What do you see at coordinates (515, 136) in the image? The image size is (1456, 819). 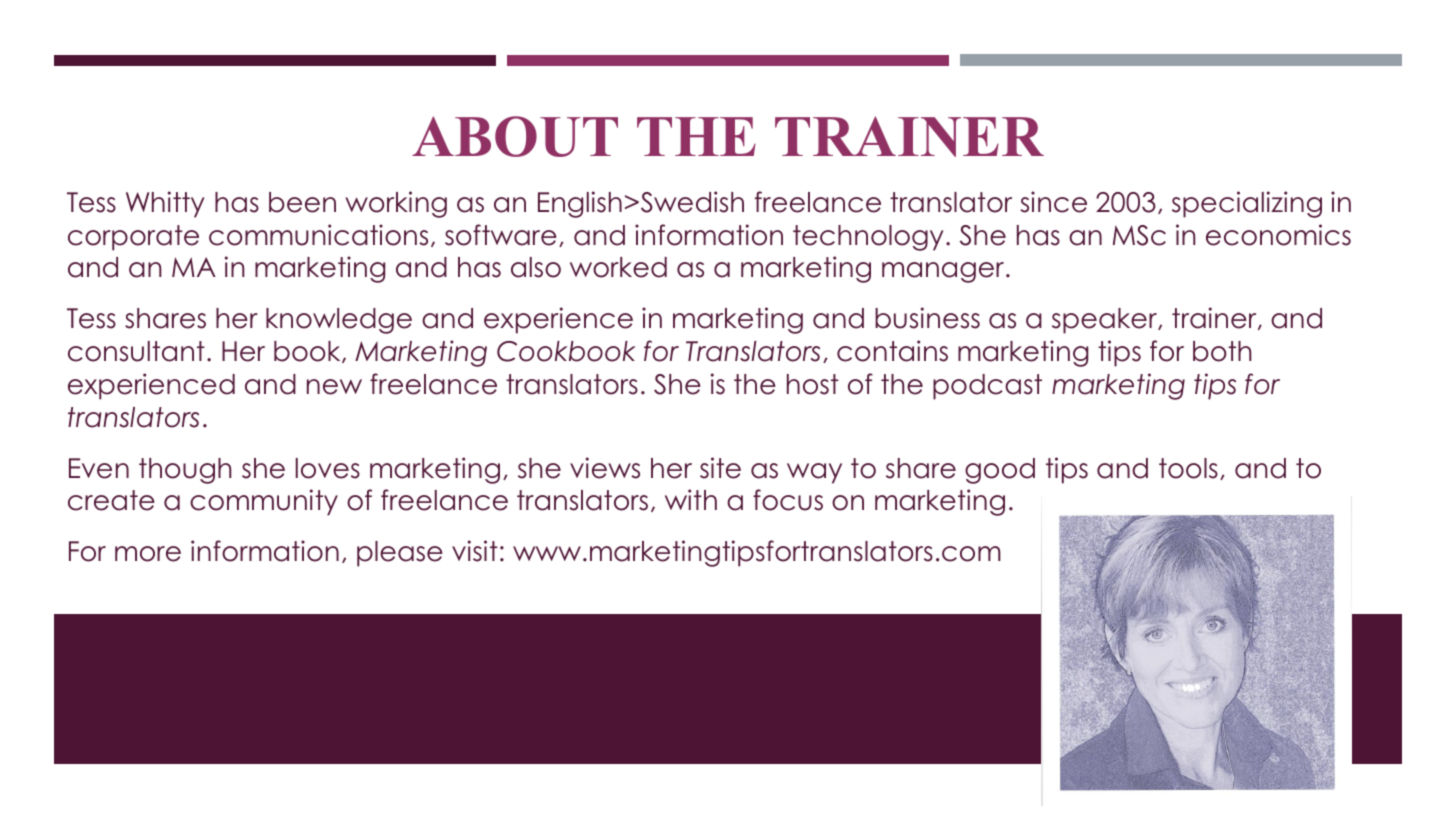 I see `ABOUT` at bounding box center [515, 136].
